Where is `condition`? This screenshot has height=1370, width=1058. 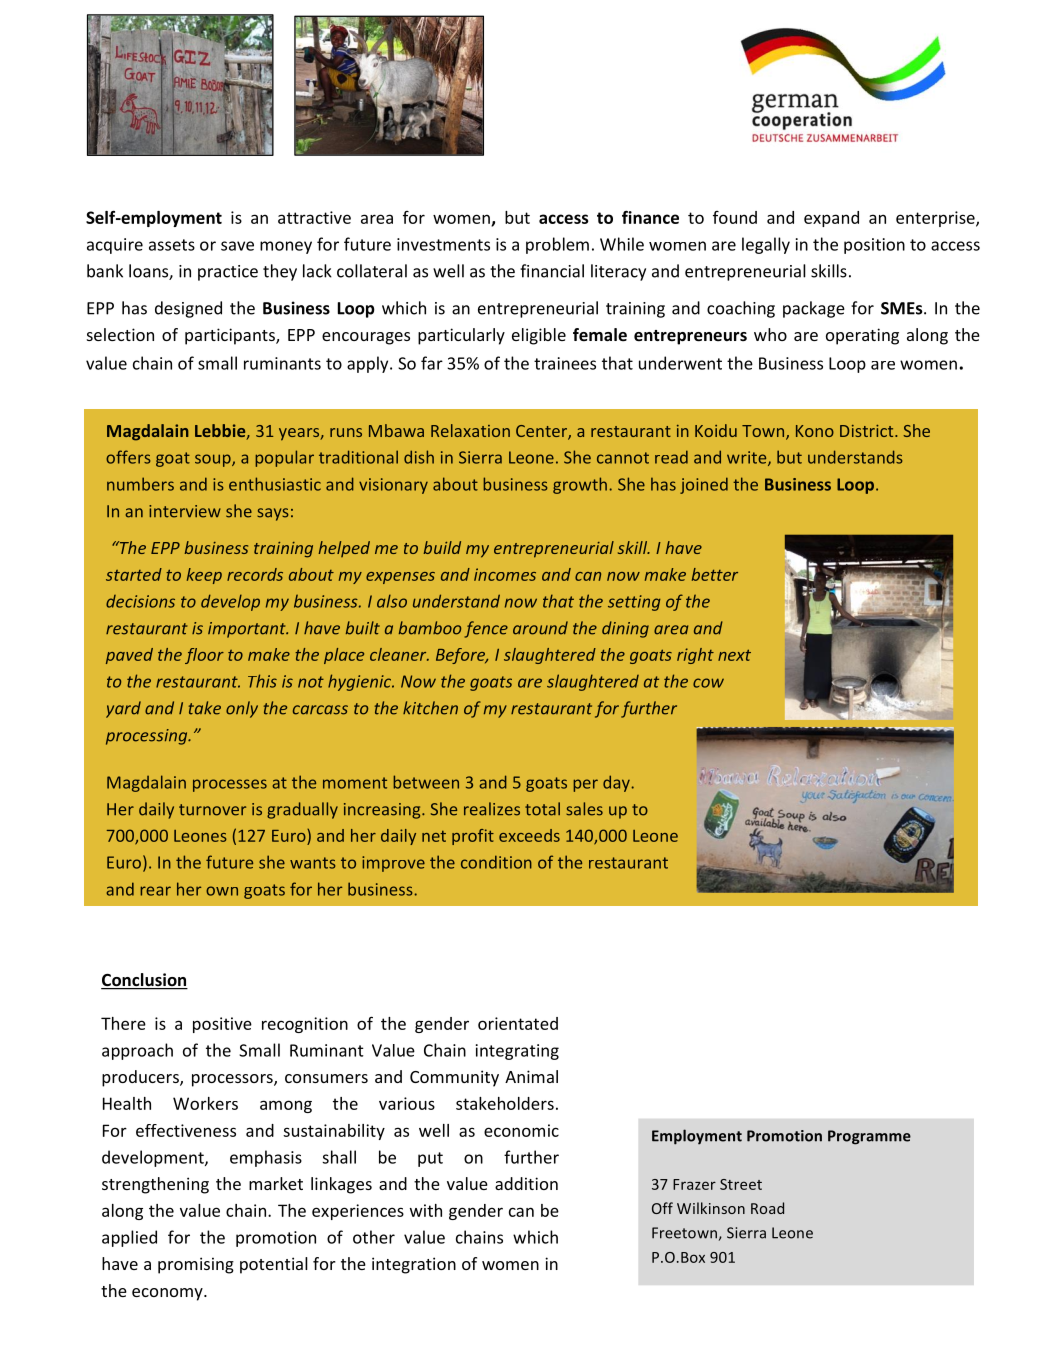
condition is located at coordinates (496, 862).
